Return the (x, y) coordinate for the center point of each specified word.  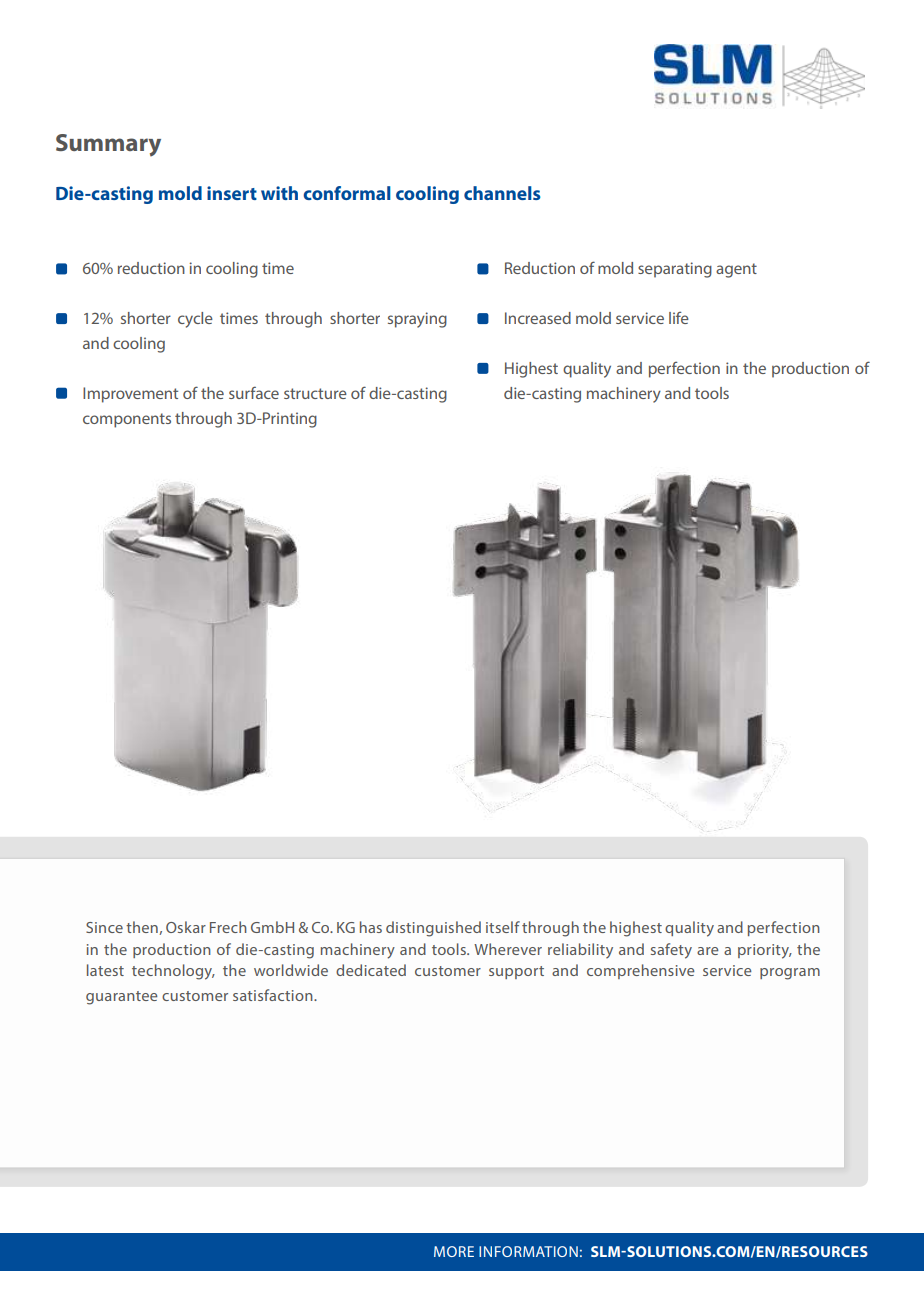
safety (671, 951)
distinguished (433, 929)
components (127, 420)
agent (736, 270)
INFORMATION (528, 1251)
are (708, 951)
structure (315, 393)
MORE (454, 1251)
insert (232, 193)
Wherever (508, 949)
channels (502, 193)
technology (173, 972)
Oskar (186, 927)
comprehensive (641, 971)
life (679, 317)
